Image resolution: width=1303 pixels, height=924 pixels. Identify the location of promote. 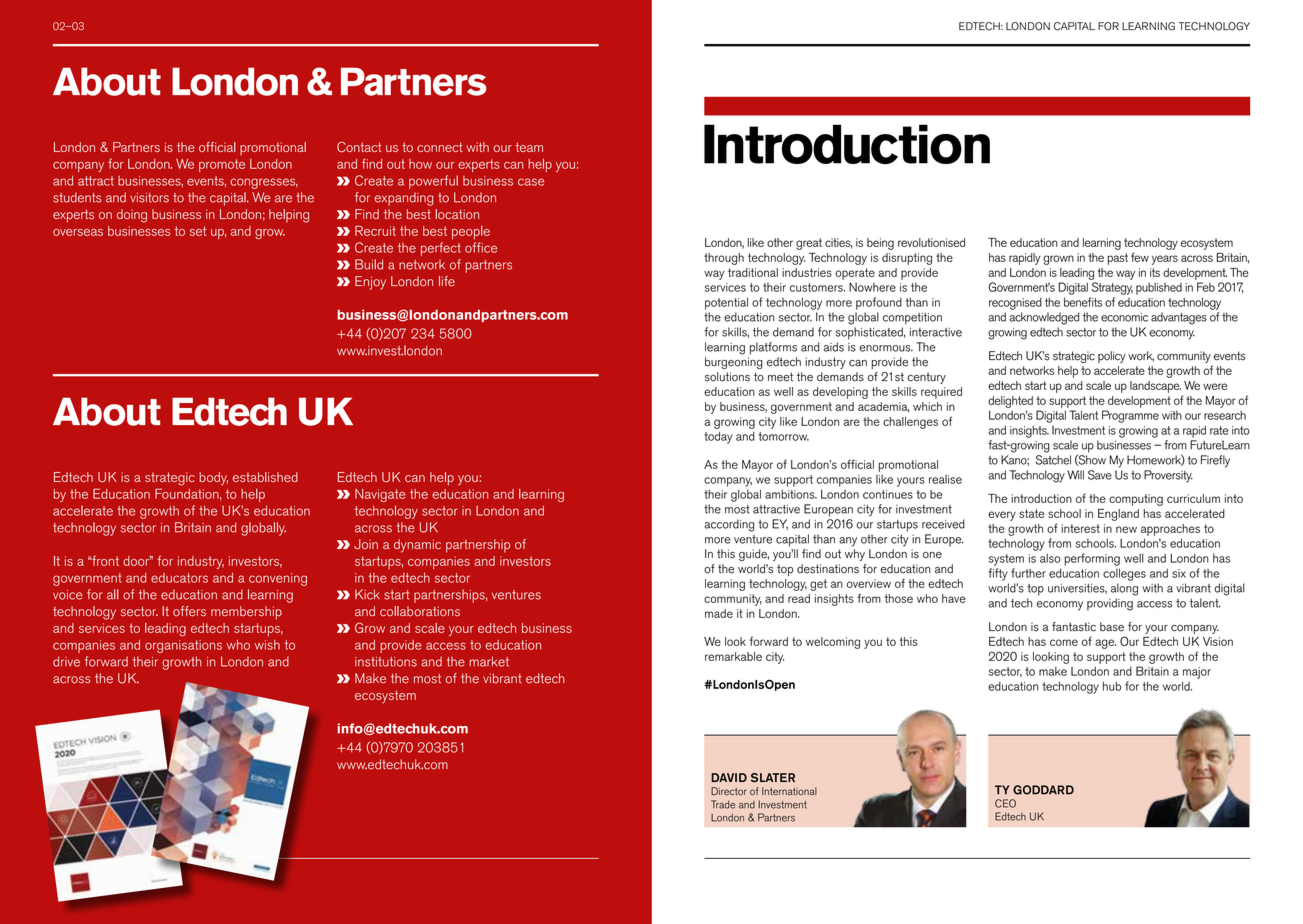
(222, 165).
